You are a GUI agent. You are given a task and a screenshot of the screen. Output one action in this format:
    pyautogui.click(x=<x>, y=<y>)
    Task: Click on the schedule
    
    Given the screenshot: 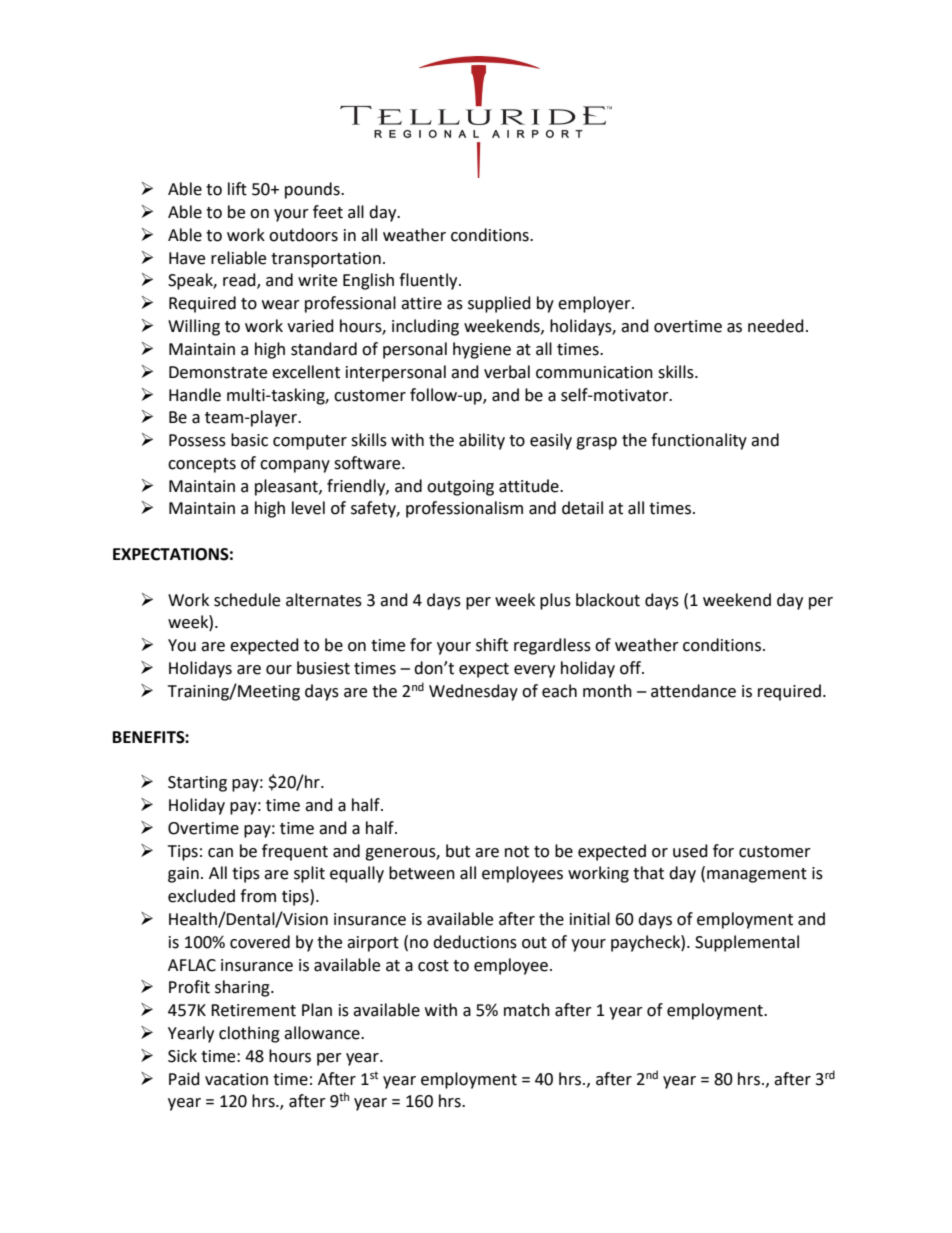 What is the action you would take?
    pyautogui.click(x=247, y=600)
